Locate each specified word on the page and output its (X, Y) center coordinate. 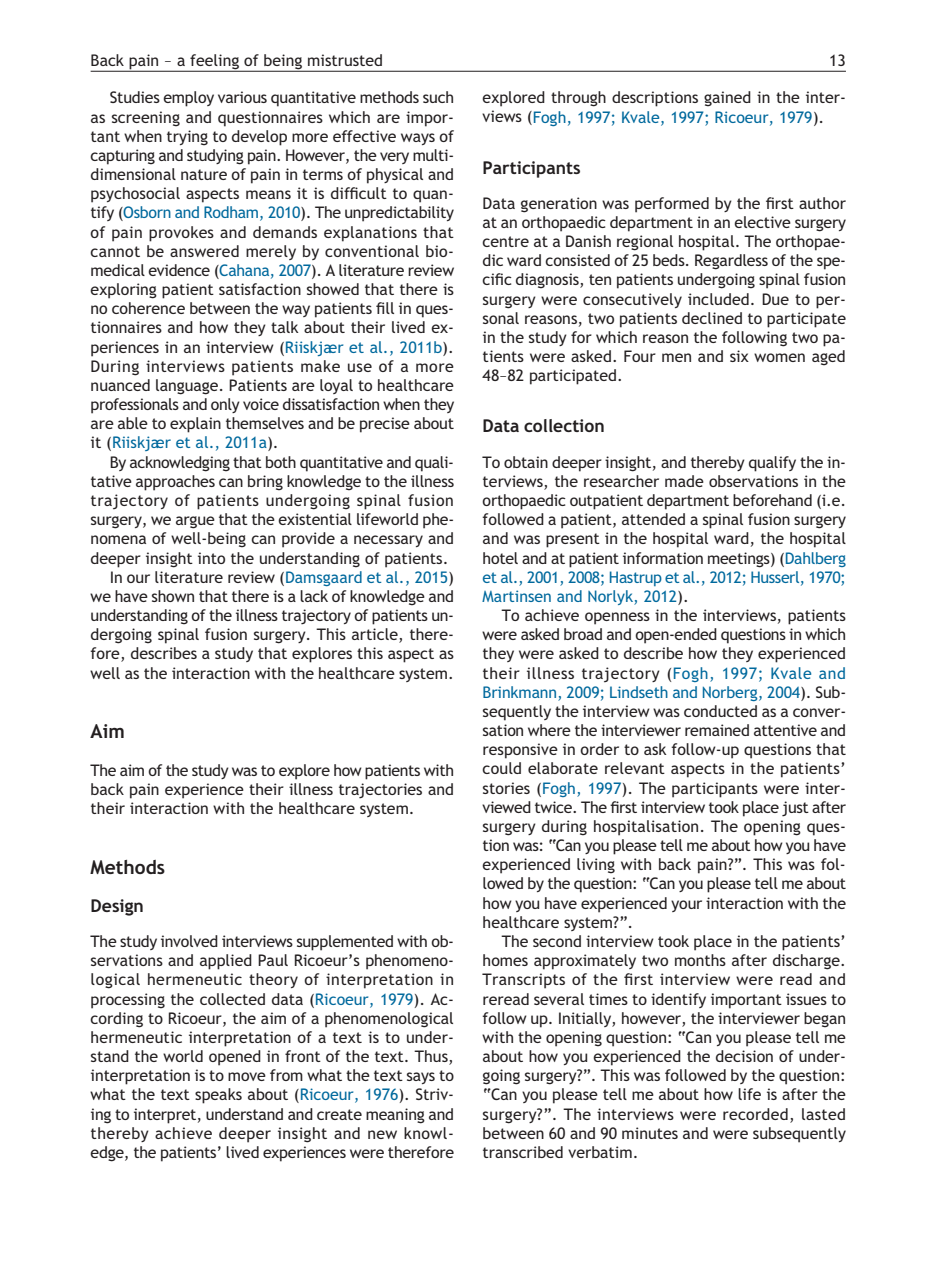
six (739, 356)
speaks (218, 1096)
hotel (500, 558)
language (188, 387)
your (686, 906)
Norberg (731, 693)
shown (173, 596)
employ (188, 99)
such (438, 97)
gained (727, 99)
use (360, 367)
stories (506, 788)
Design (117, 907)
